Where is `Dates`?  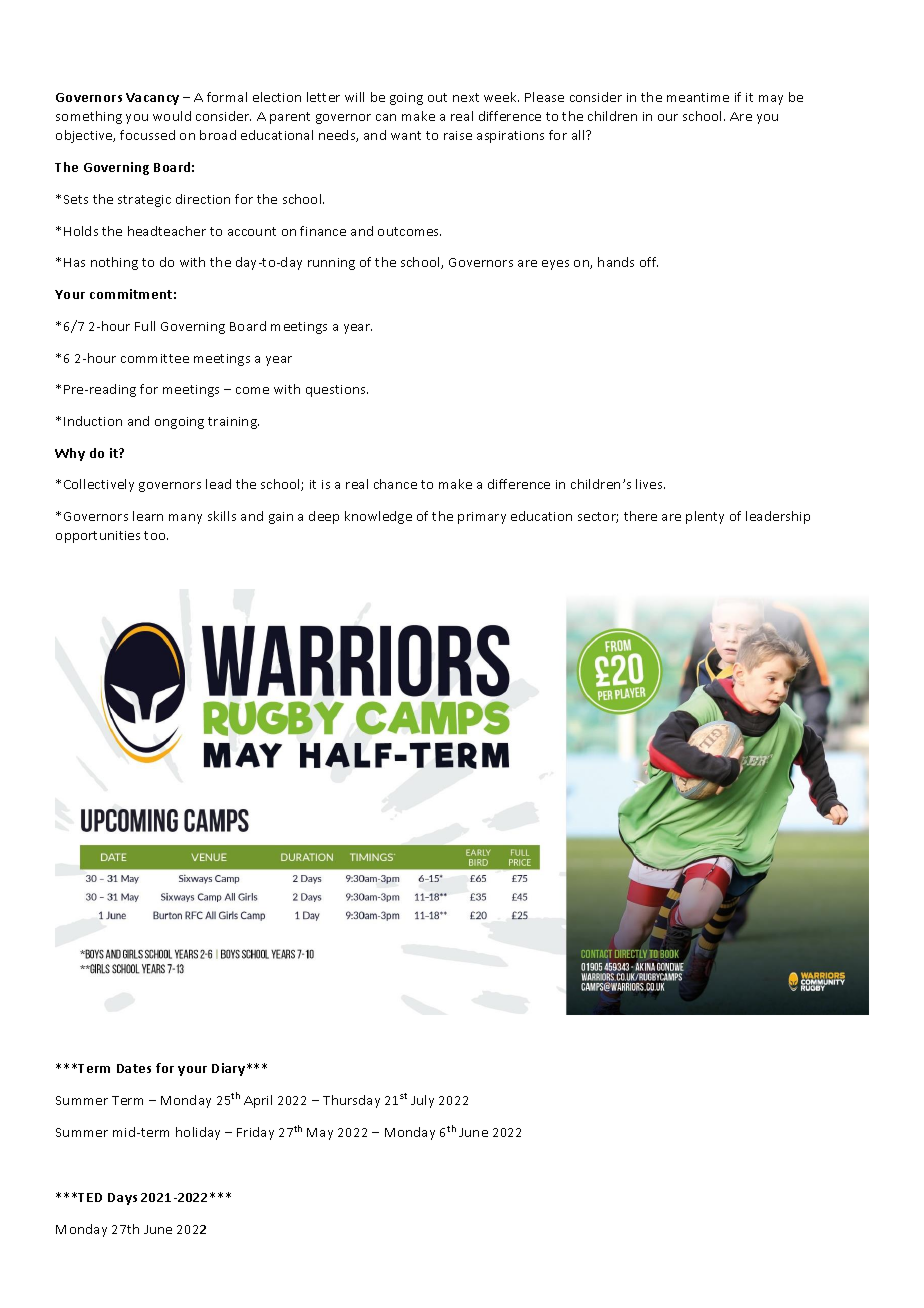 Dates is located at coordinates (134, 1068).
